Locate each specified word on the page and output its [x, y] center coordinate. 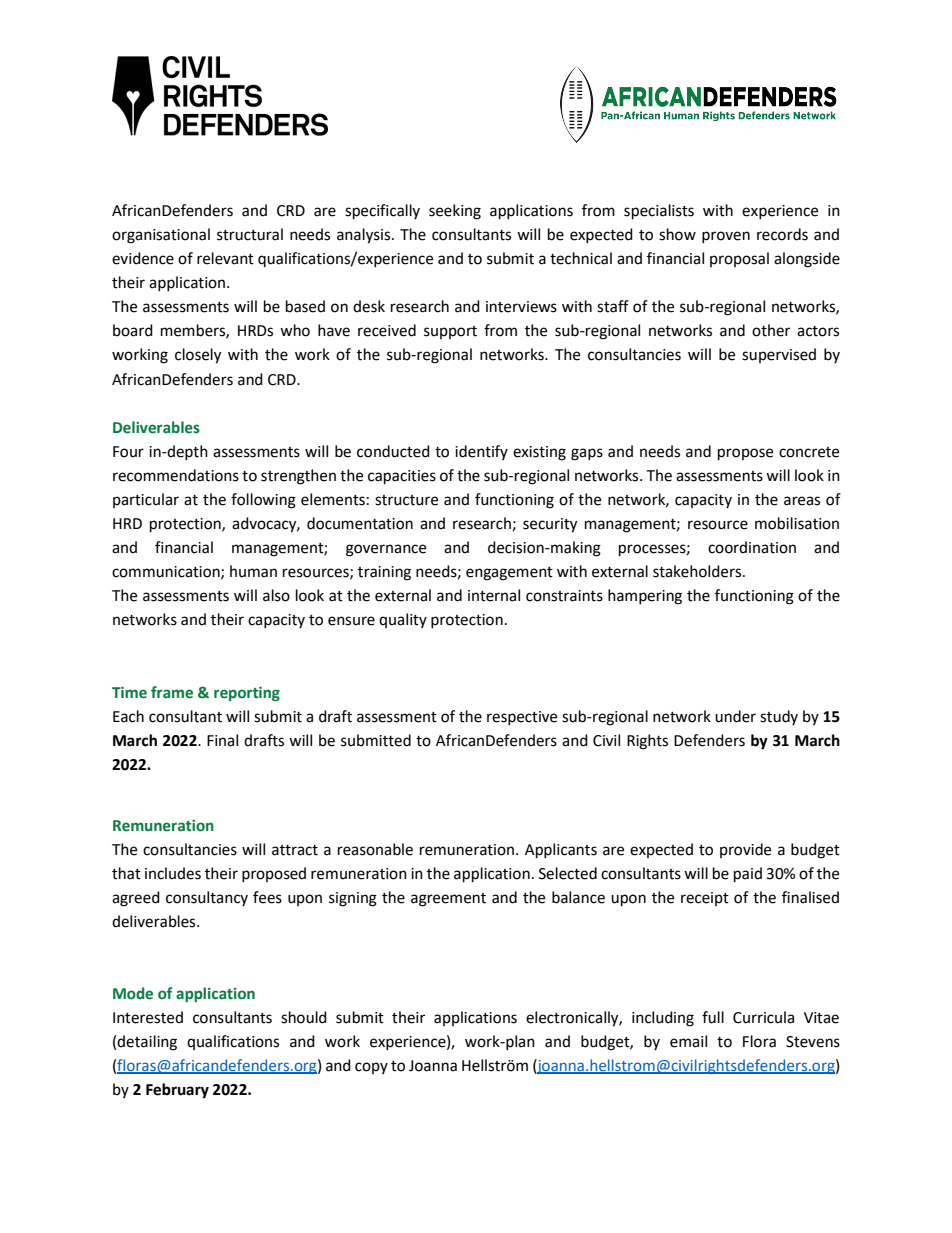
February [177, 1091]
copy [371, 1068]
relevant [225, 258]
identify [481, 452]
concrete [809, 452]
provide [745, 850]
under [735, 716]
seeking [455, 212]
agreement [448, 900]
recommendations [176, 475]
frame [172, 692]
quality [403, 620]
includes [173, 873]
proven [726, 237]
